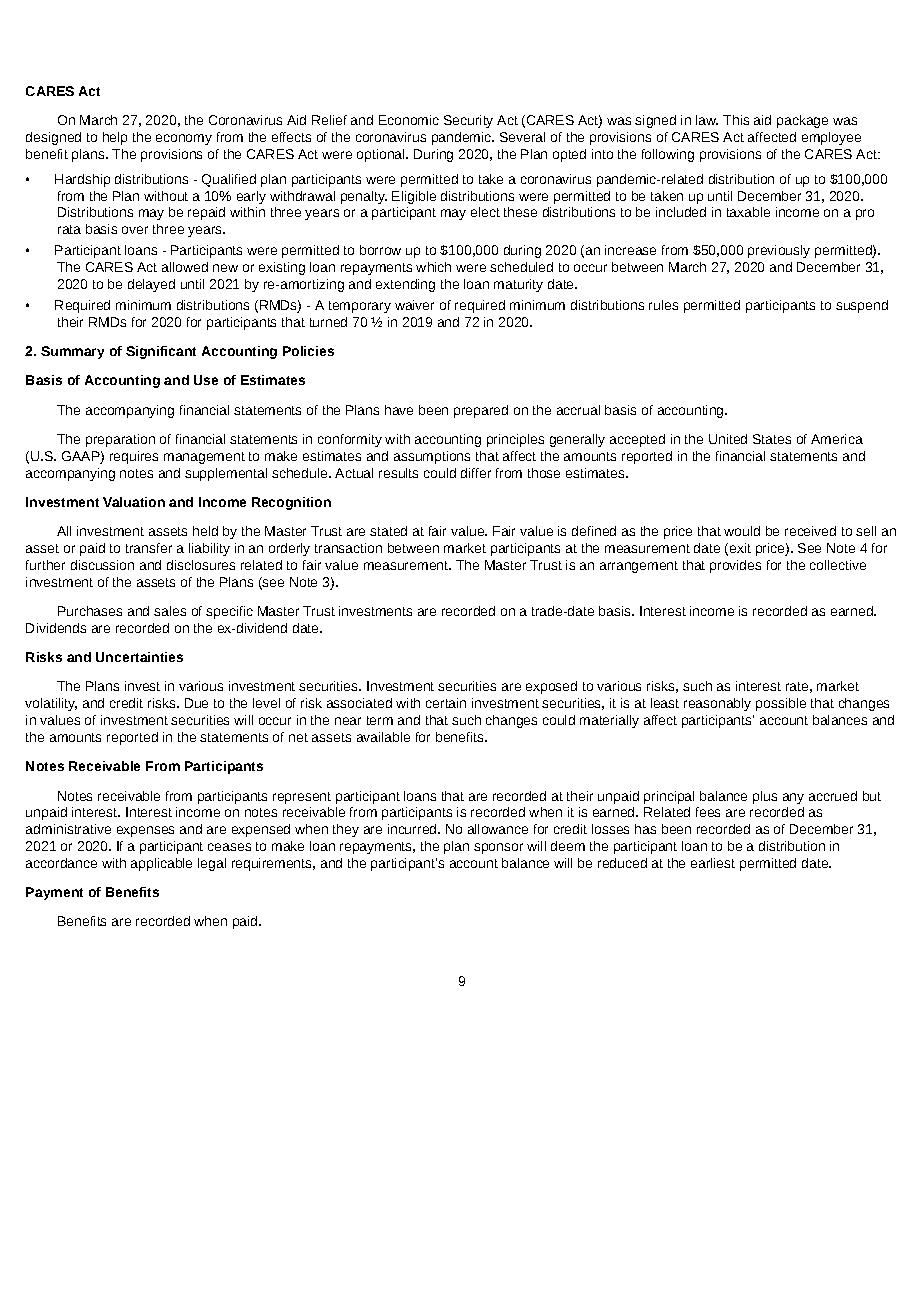 This page has height=1308, width=924. I want to click on package, so click(802, 121).
